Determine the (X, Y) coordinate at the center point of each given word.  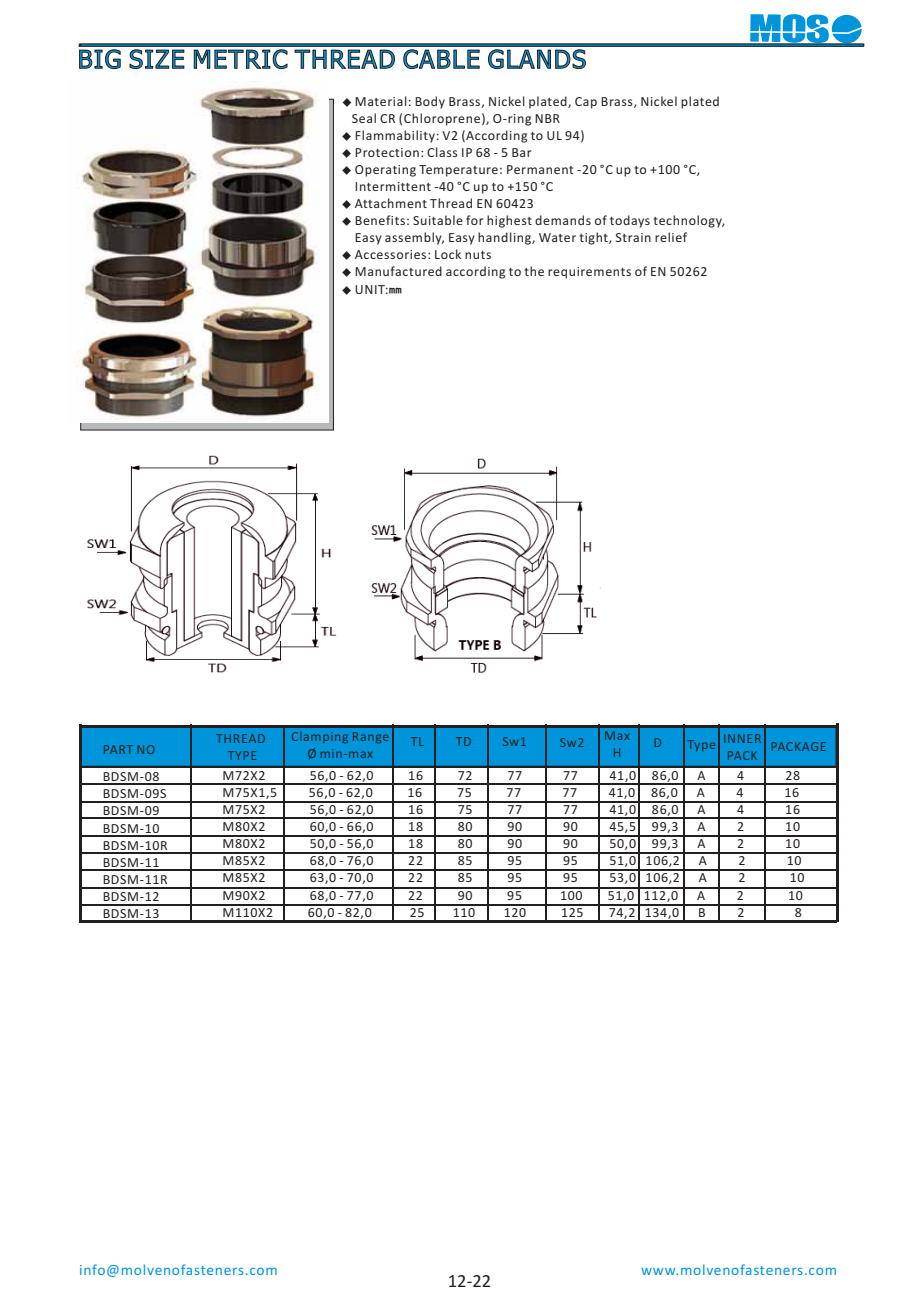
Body (430, 102)
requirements (589, 273)
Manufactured (398, 271)
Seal (364, 118)
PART (118, 749)
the (534, 271)
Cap (586, 103)
